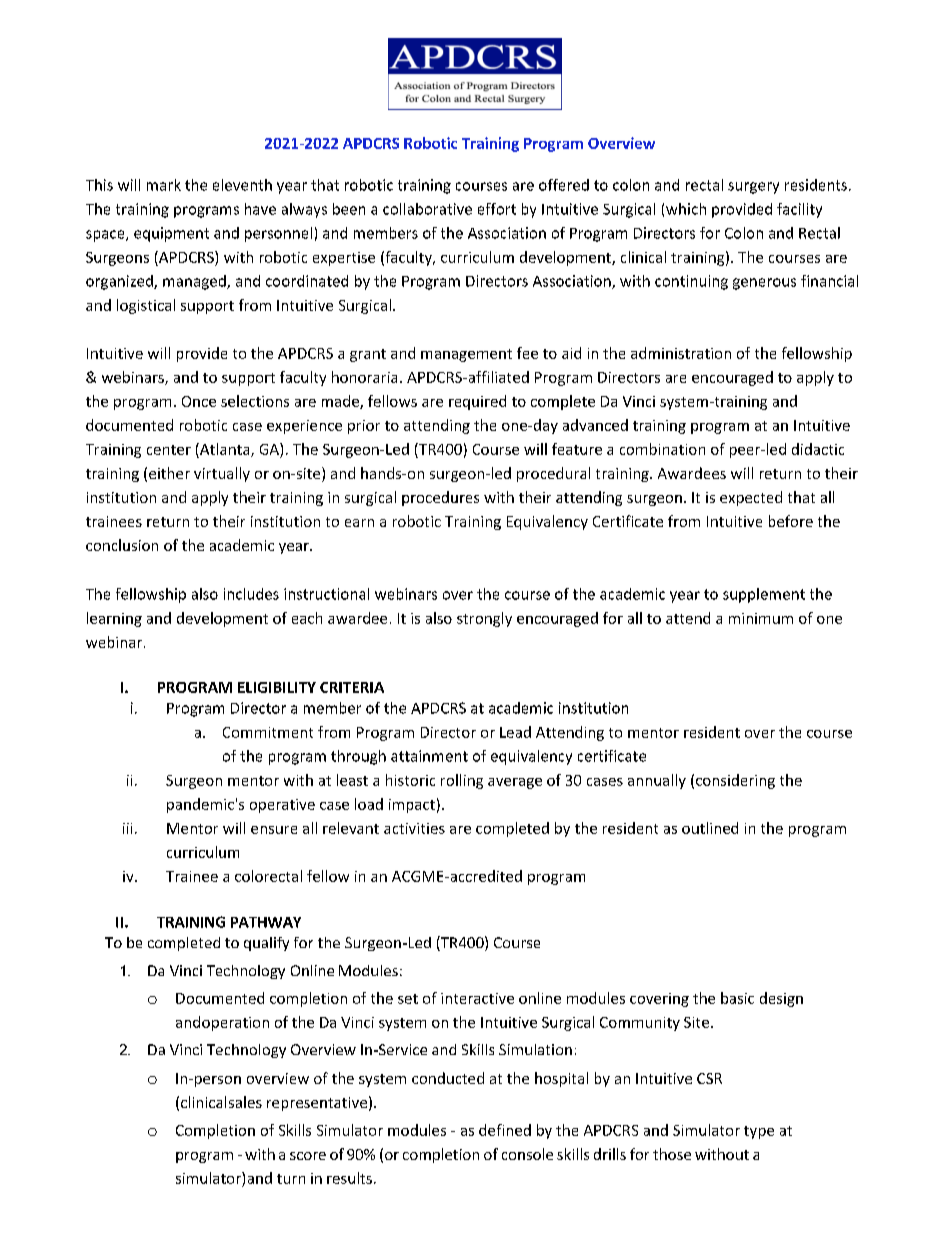  I want to click on effort, so click(497, 209).
